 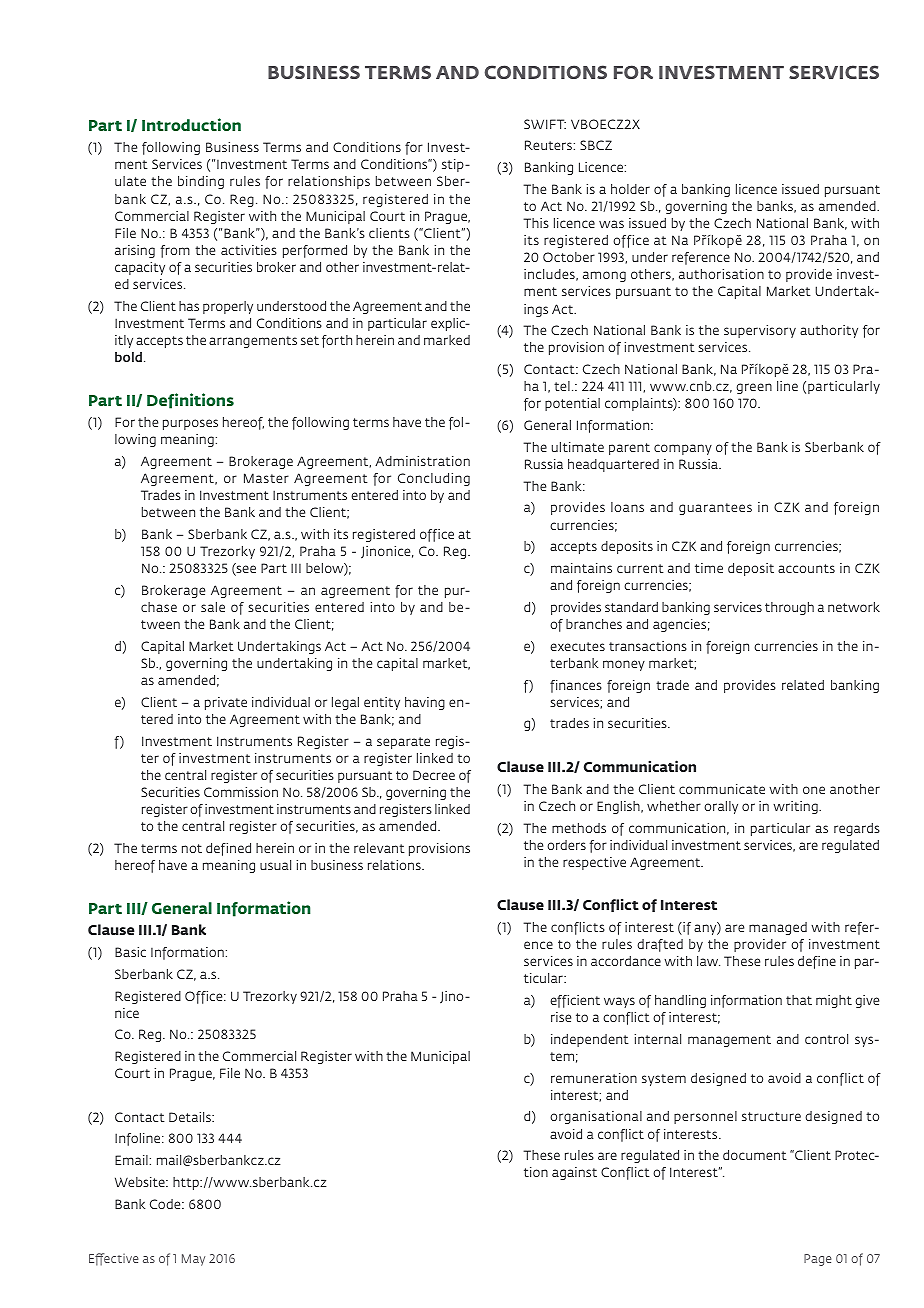 What do you see at coordinates (705, 1117) in the screenshot?
I see `personnel` at bounding box center [705, 1117].
